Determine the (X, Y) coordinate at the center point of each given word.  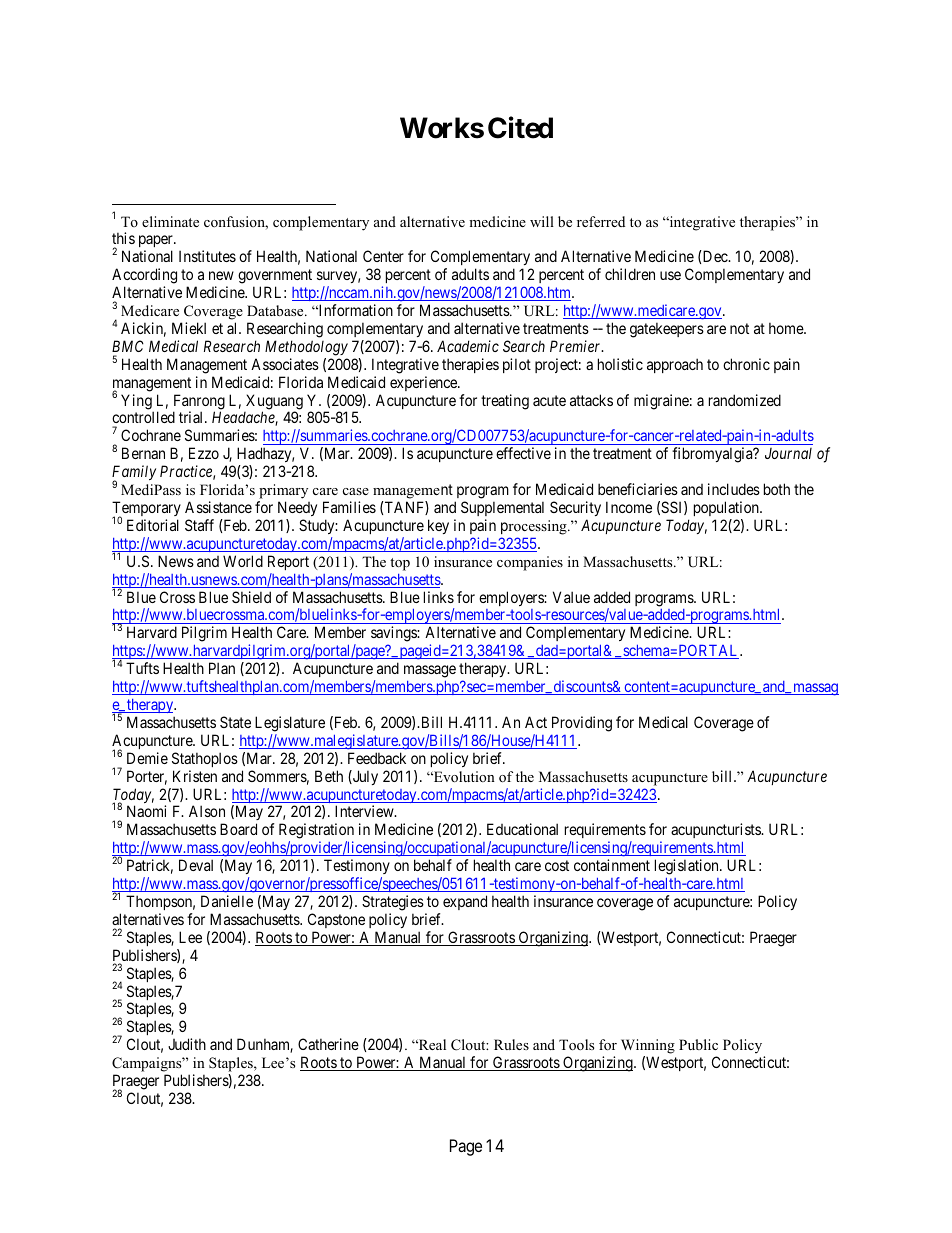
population (727, 508)
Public (698, 1044)
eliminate (170, 221)
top (400, 564)
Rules (511, 1044)
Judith (187, 1044)
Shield (251, 597)
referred (601, 221)
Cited (520, 127)
